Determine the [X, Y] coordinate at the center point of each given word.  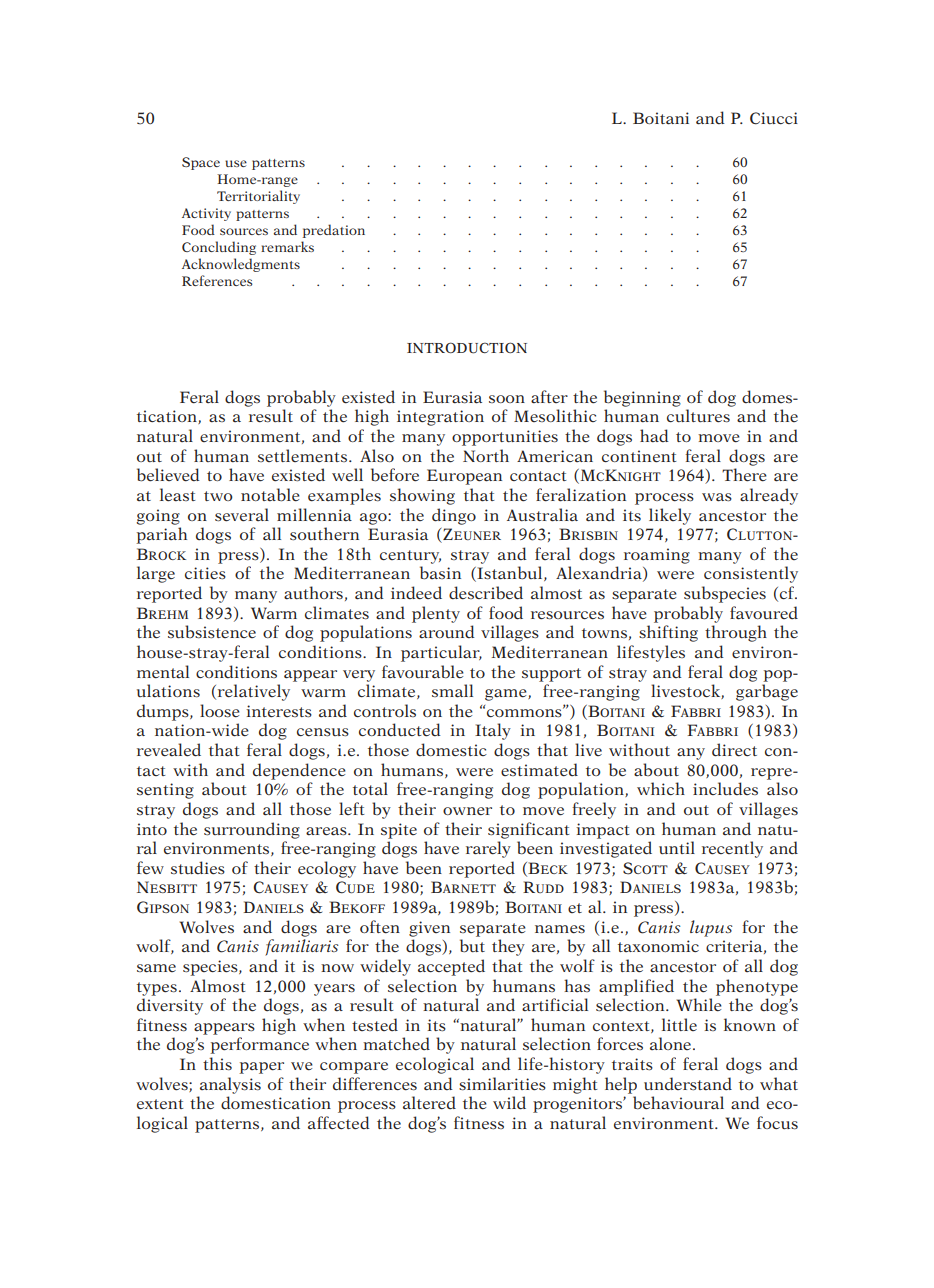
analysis [230, 1085]
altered [429, 1103]
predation [334, 231]
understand [688, 1084]
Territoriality [258, 197]
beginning [642, 398]
